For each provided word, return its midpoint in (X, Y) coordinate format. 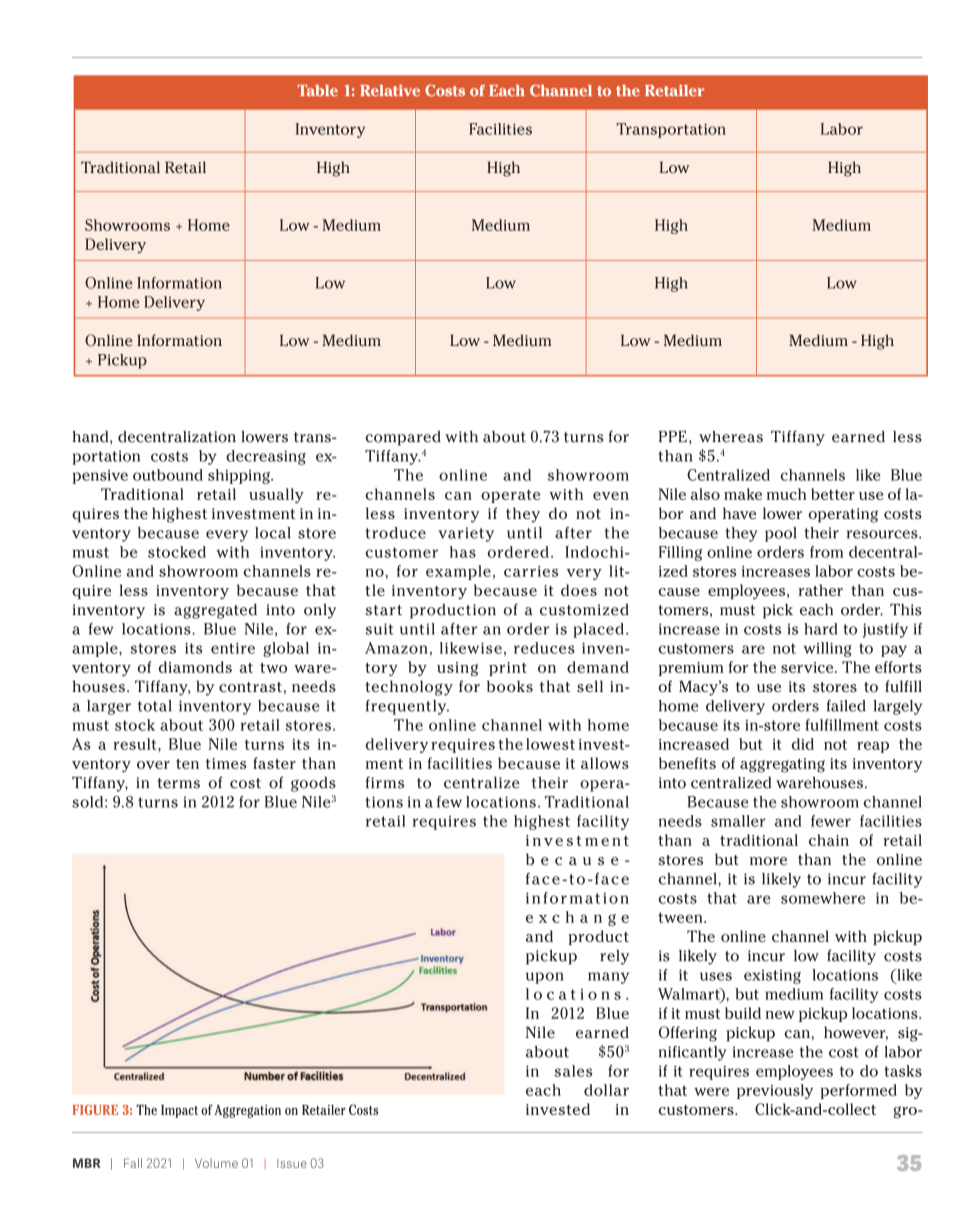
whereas (731, 437)
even (611, 496)
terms (179, 783)
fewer (831, 821)
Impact (179, 1111)
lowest (550, 744)
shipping (240, 476)
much (786, 494)
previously (775, 1091)
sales (573, 1071)
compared (403, 438)
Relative (390, 90)
